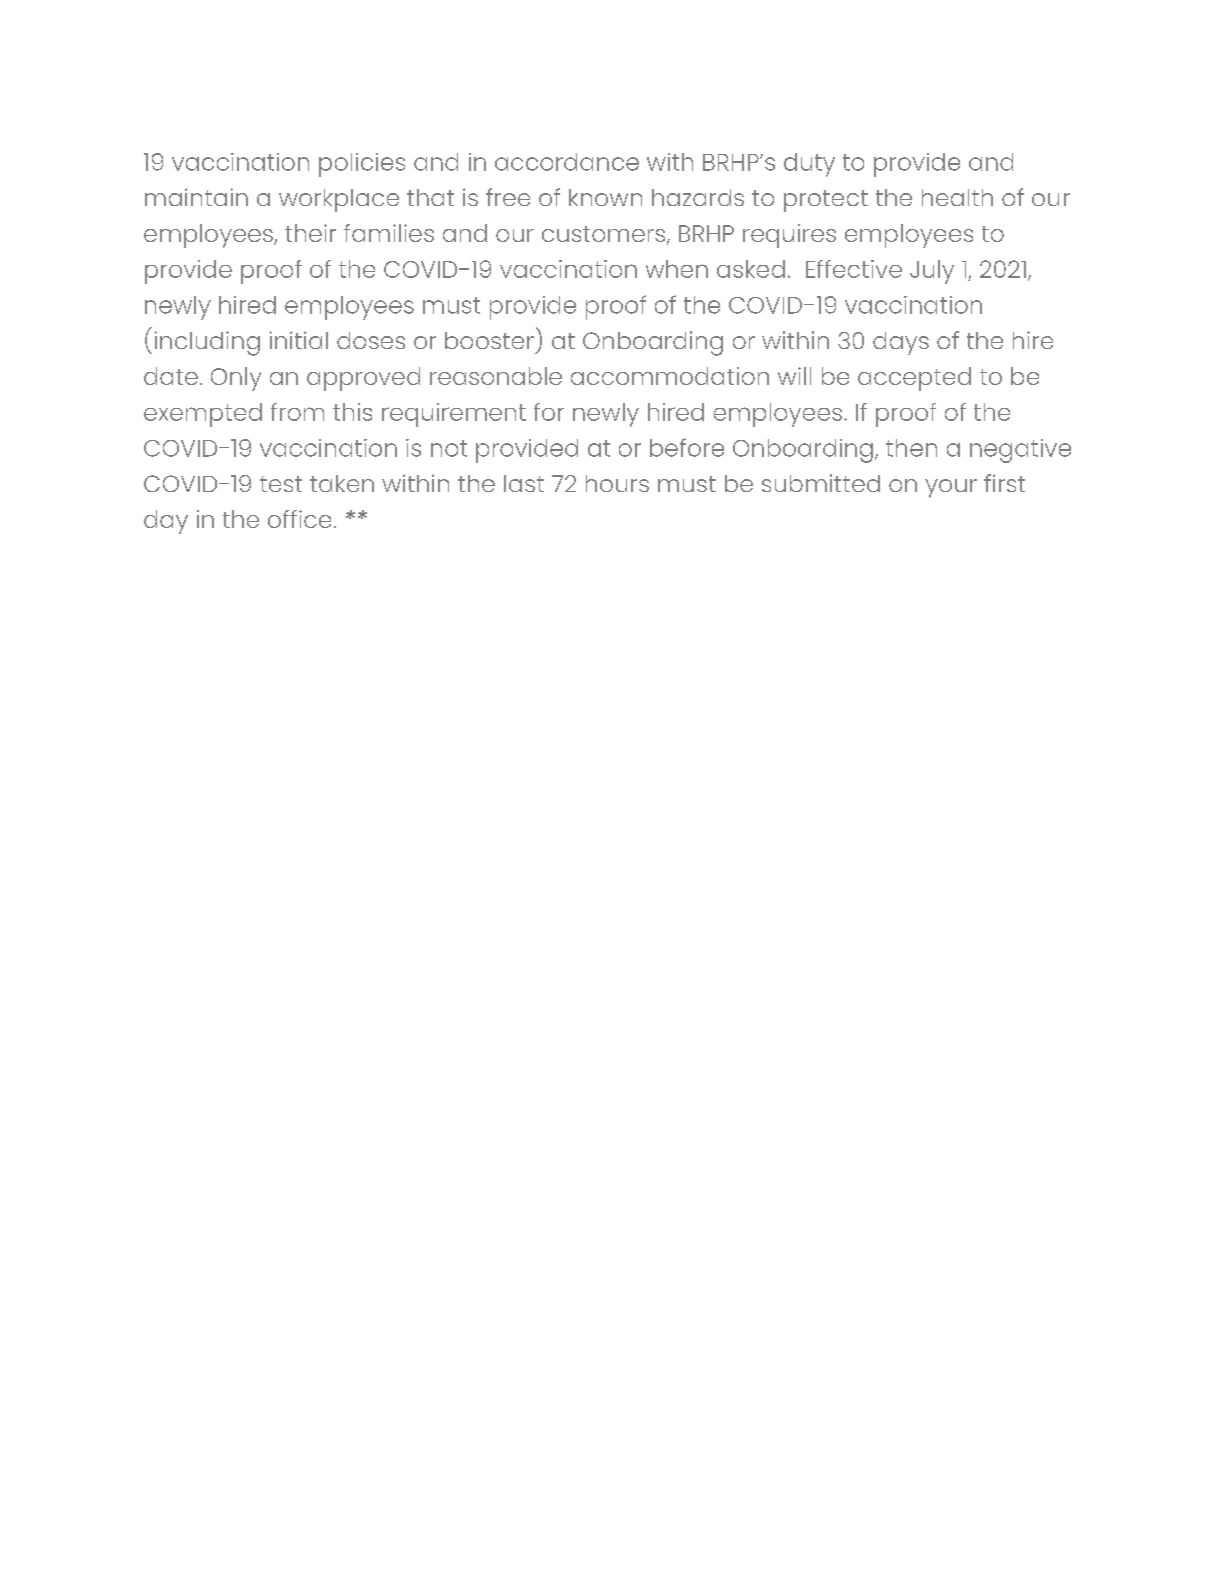 Image resolution: width=1216 pixels, height=1573 pixels. Describe the element at coordinates (932, 272) in the screenshot. I see `July` at that location.
